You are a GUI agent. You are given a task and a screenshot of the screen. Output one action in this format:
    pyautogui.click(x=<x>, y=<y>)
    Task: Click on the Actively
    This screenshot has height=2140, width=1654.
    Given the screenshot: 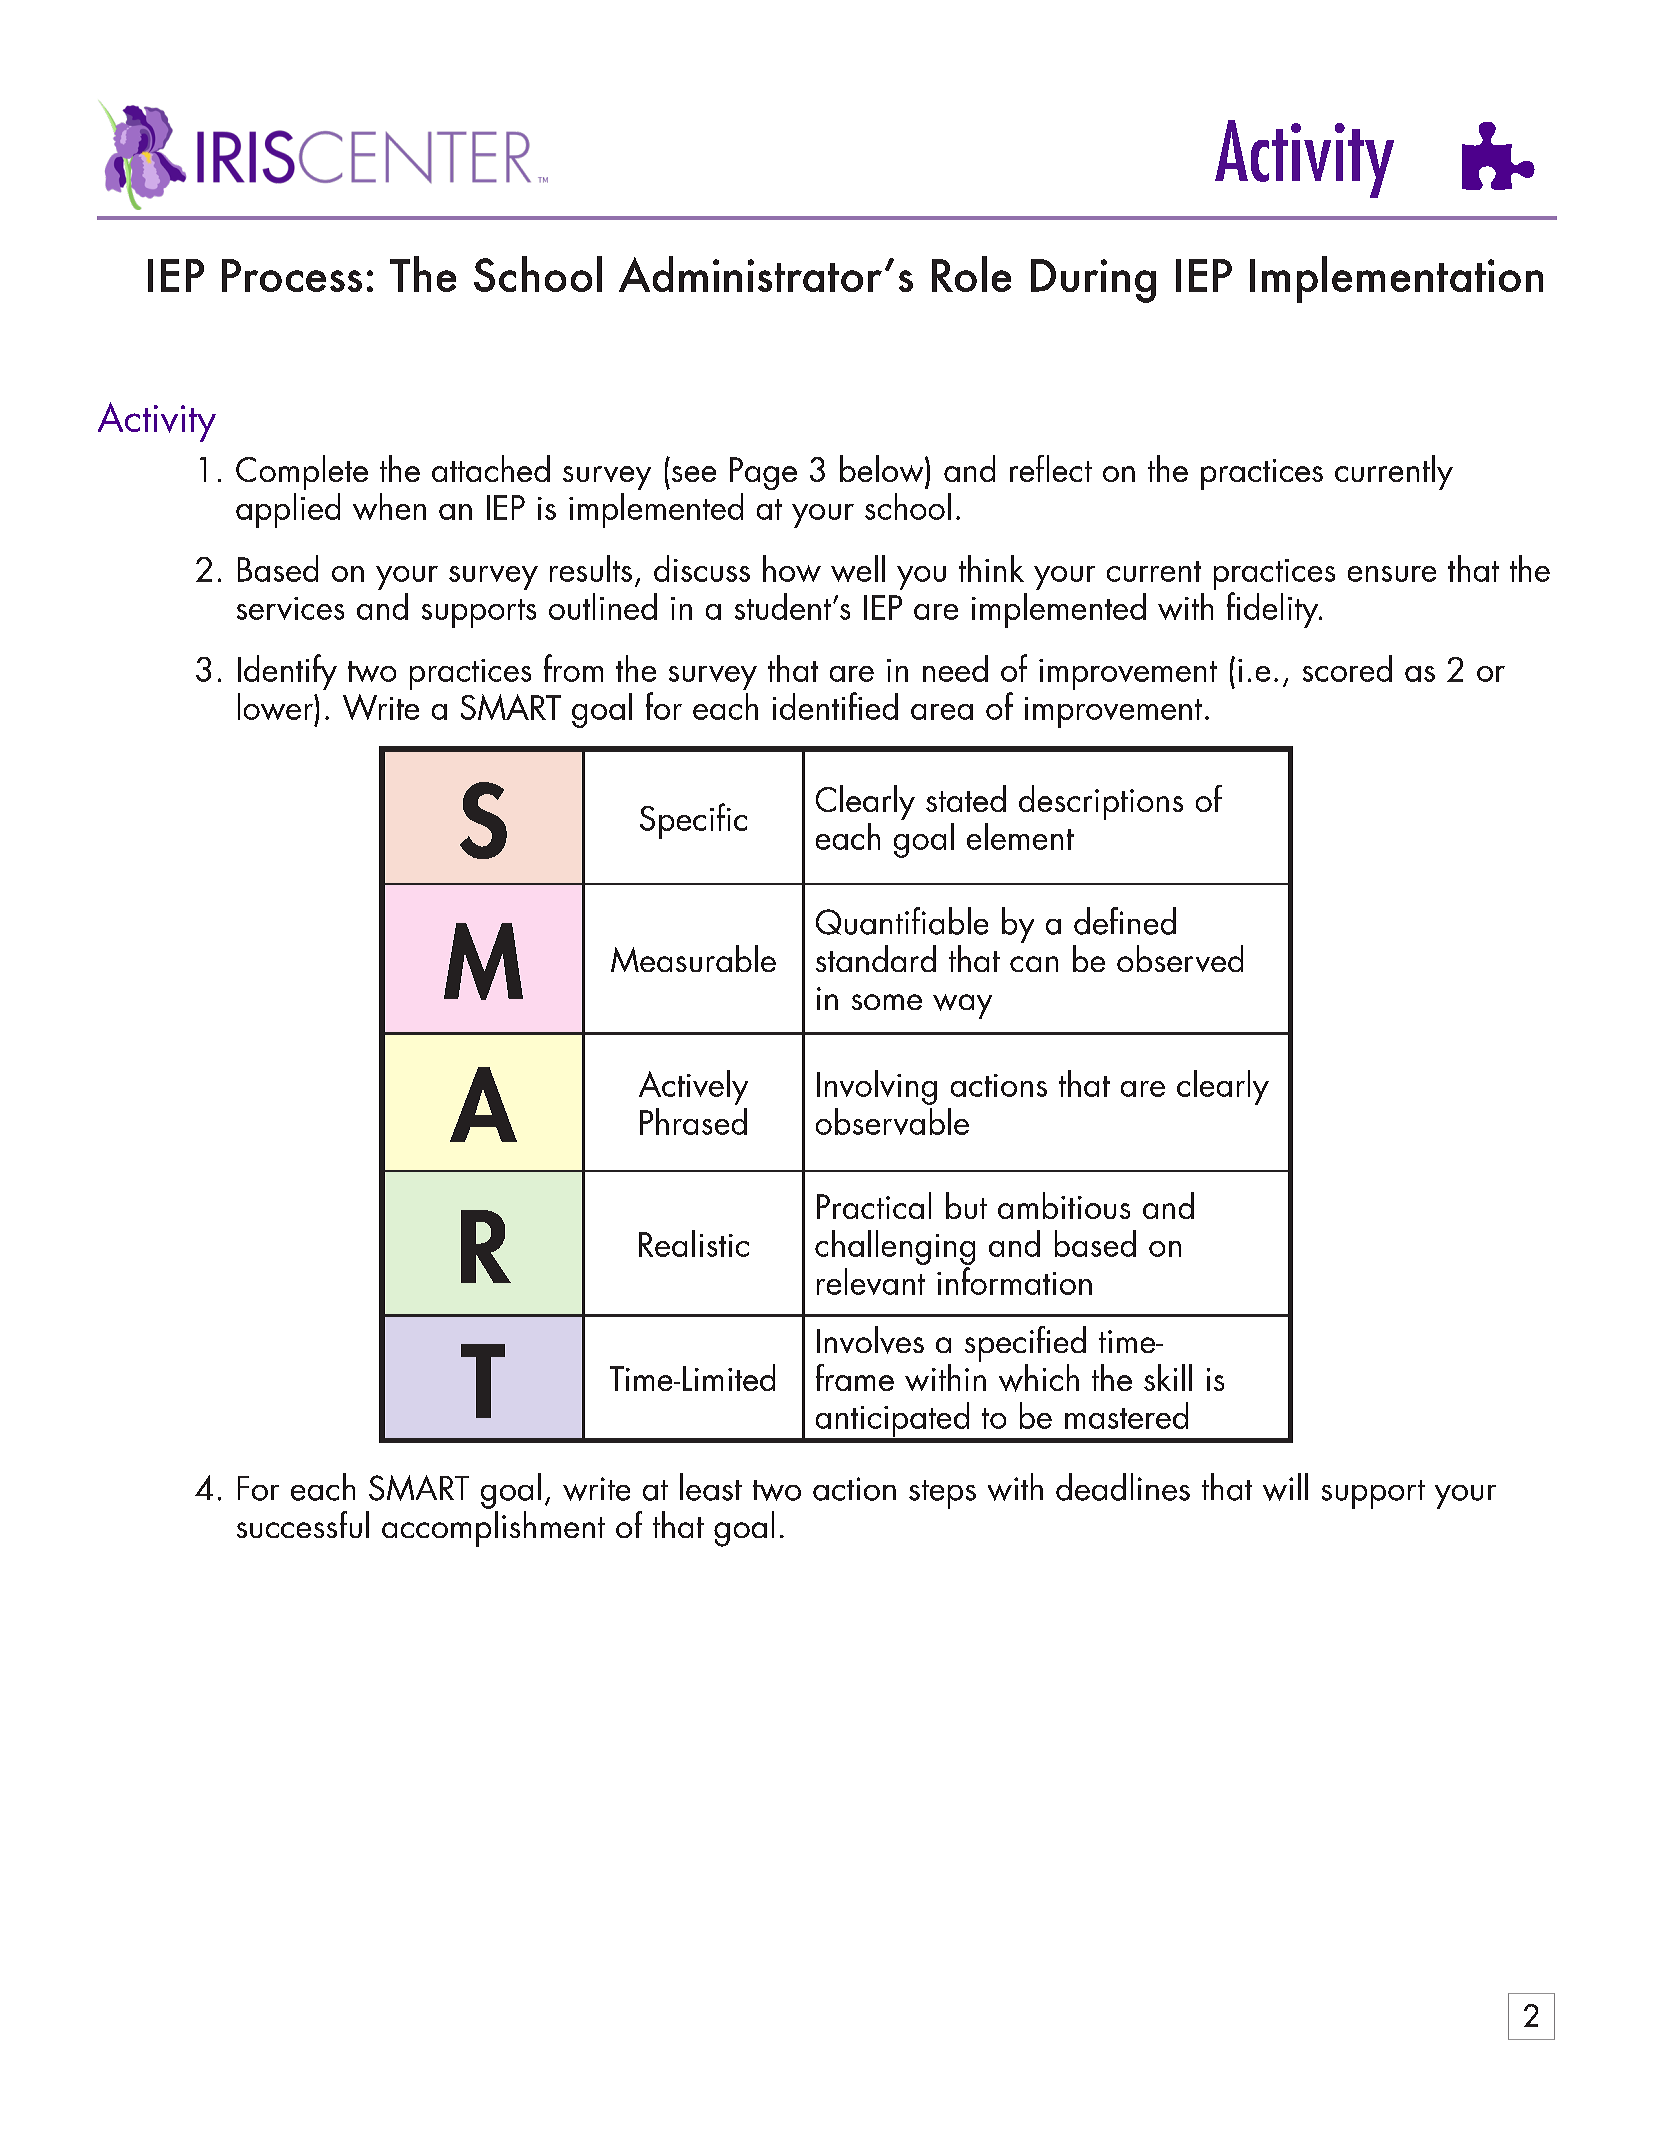 What is the action you would take?
    pyautogui.click(x=693, y=1087)
